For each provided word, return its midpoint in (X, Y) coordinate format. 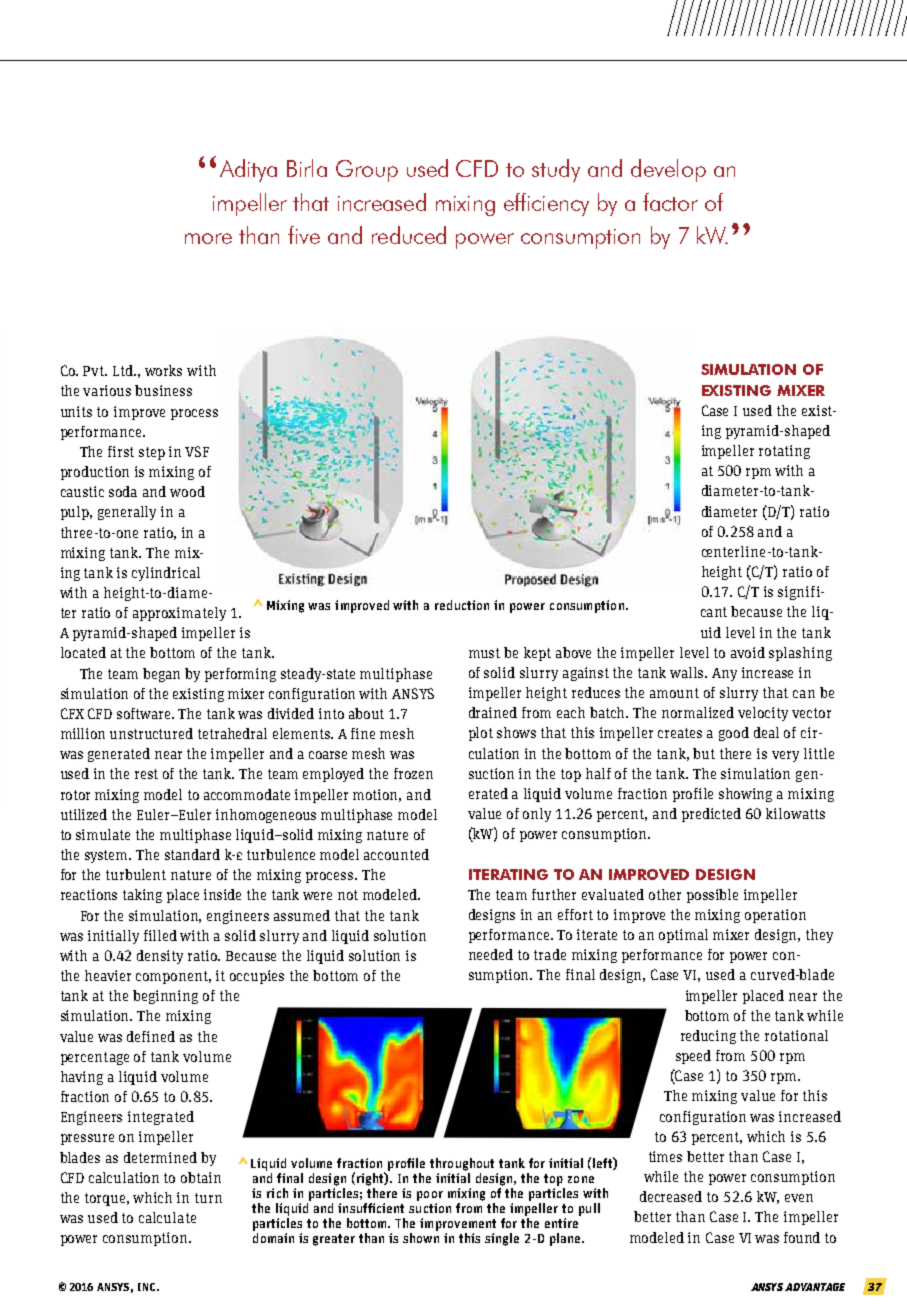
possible (712, 896)
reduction (462, 605)
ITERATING (508, 874)
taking (142, 896)
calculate (167, 1217)
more (208, 238)
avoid (748, 652)
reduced (409, 235)
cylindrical (166, 574)
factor (670, 202)
